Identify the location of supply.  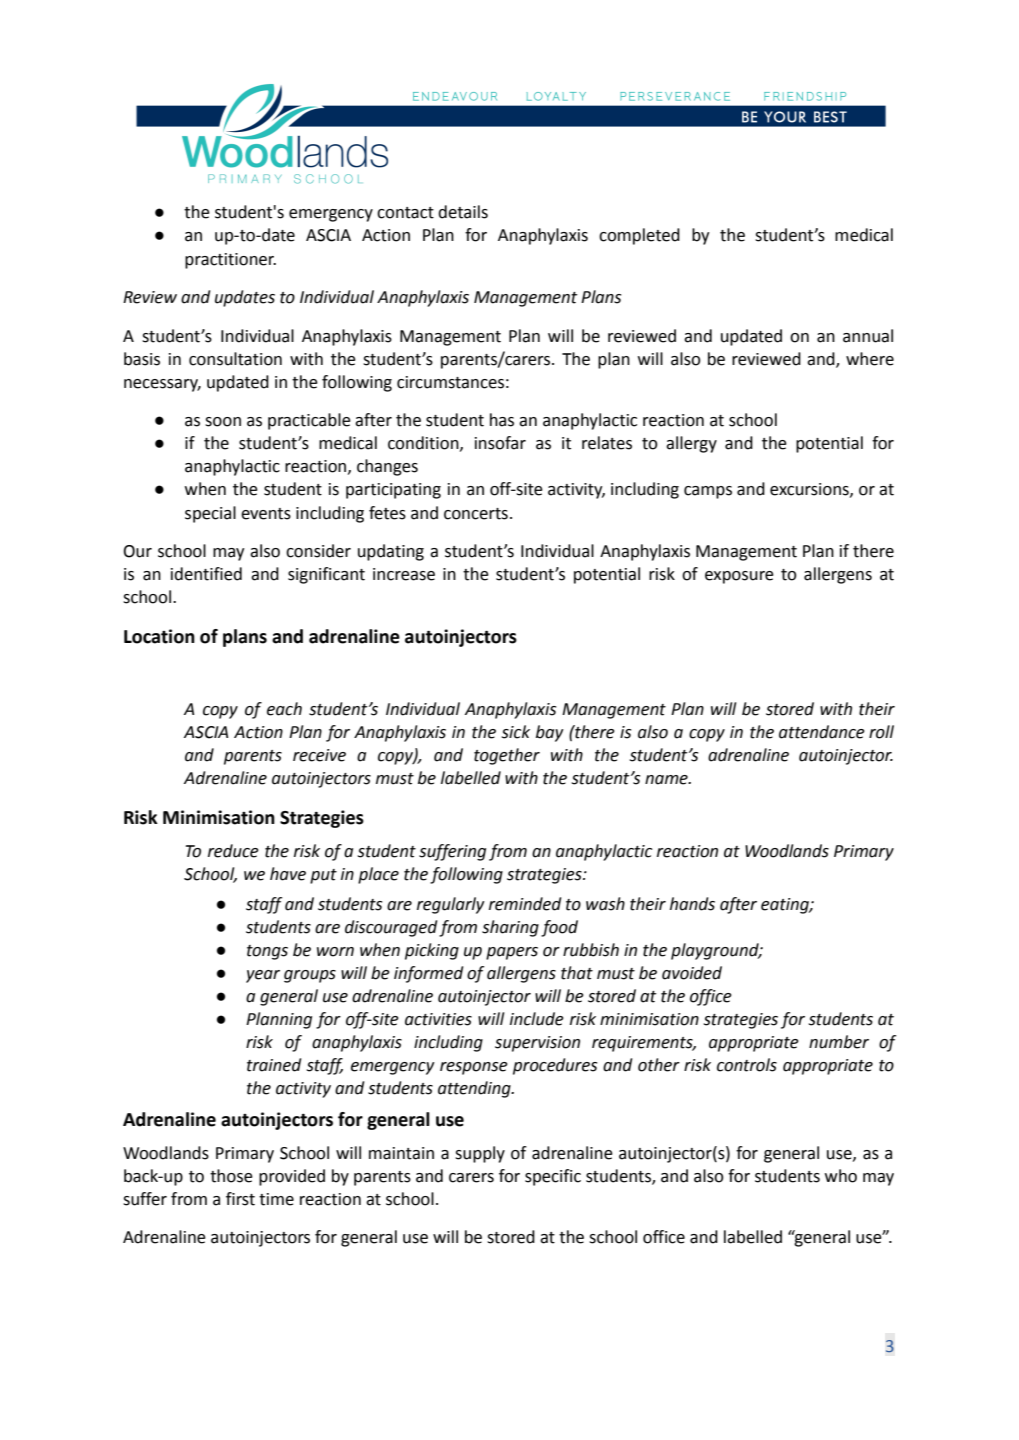
(480, 1154).
